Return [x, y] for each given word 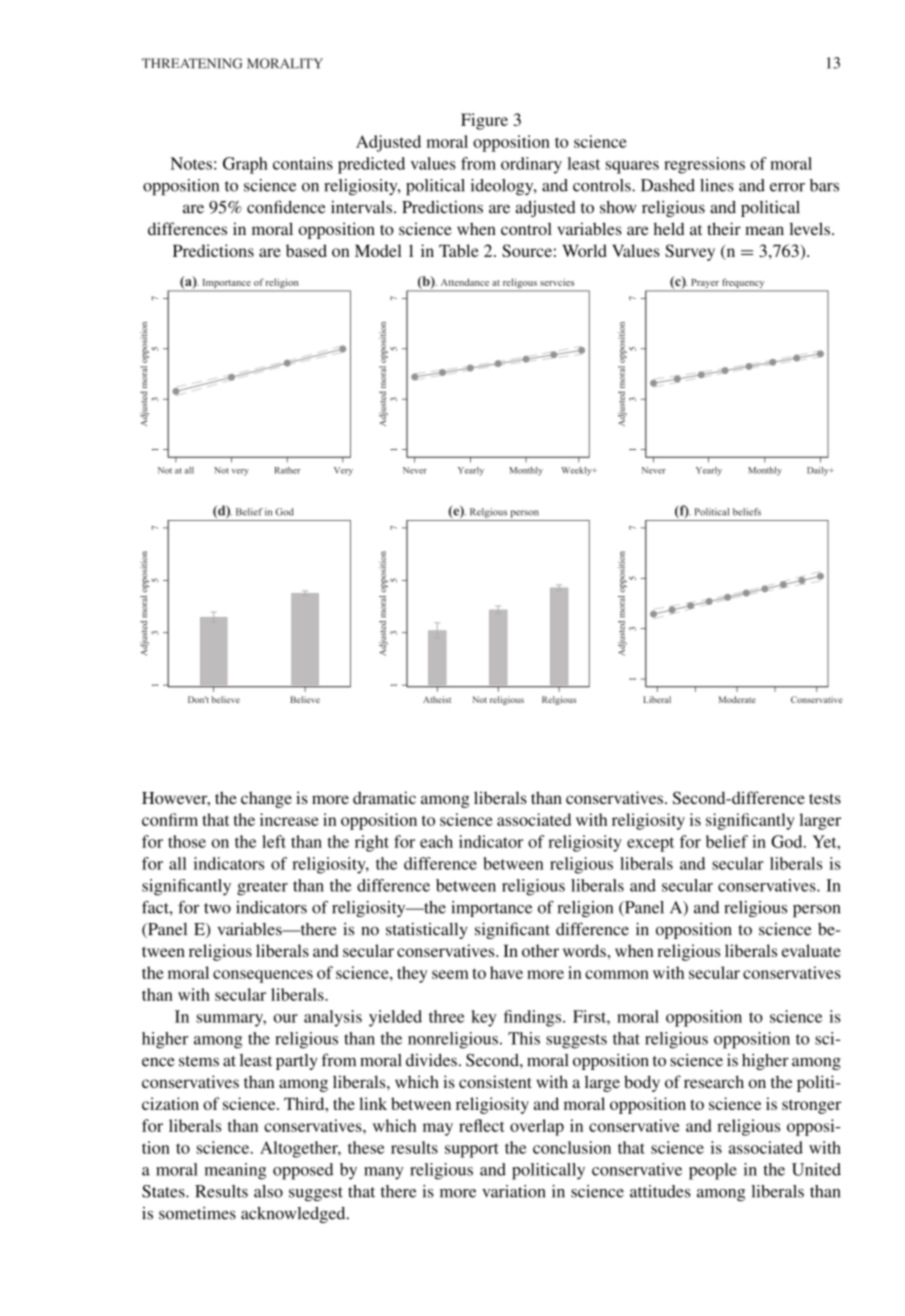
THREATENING [192, 63]
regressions [704, 165]
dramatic [384, 797]
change [266, 799]
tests [825, 799]
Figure [484, 121]
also [268, 1191]
